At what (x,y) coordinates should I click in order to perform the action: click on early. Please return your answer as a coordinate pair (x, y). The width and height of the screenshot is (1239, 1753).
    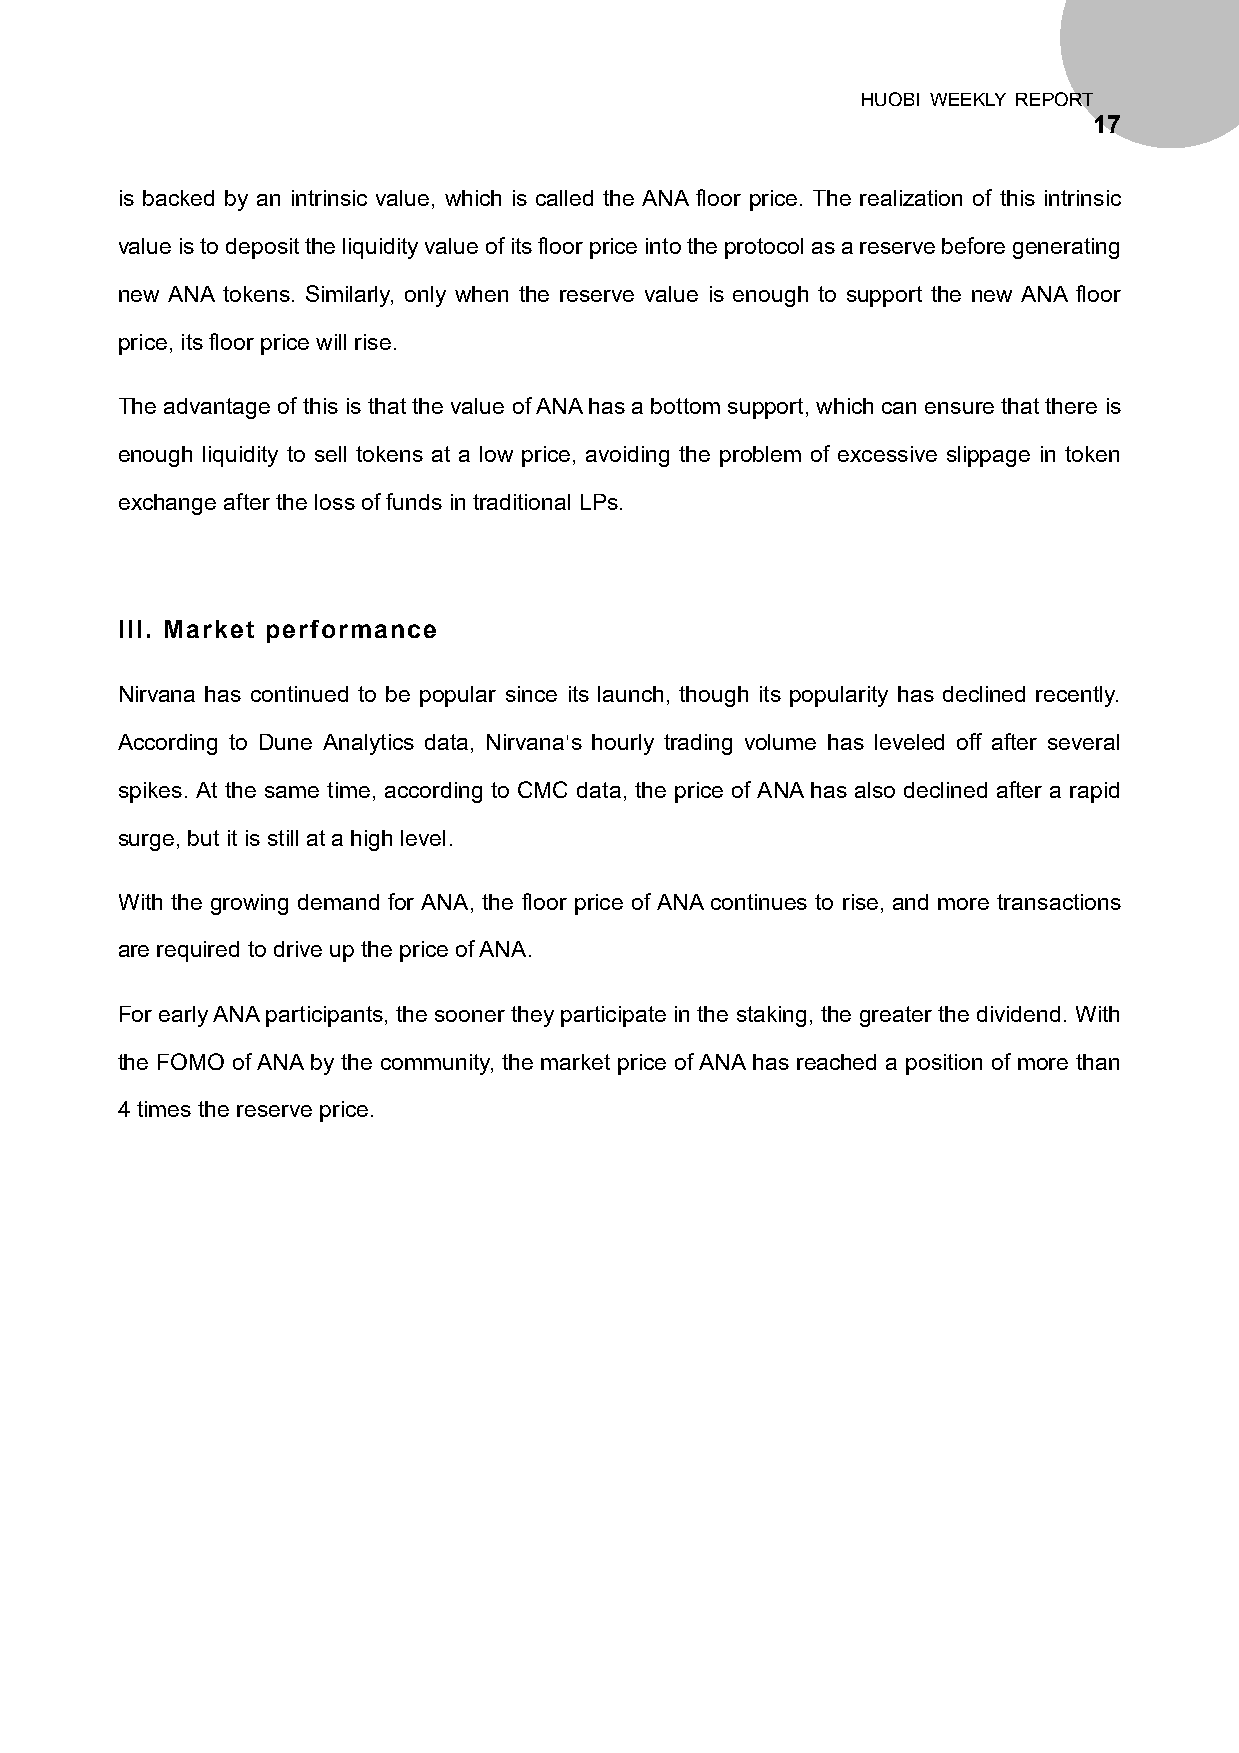
    Looking at the image, I should click on (183, 1016).
